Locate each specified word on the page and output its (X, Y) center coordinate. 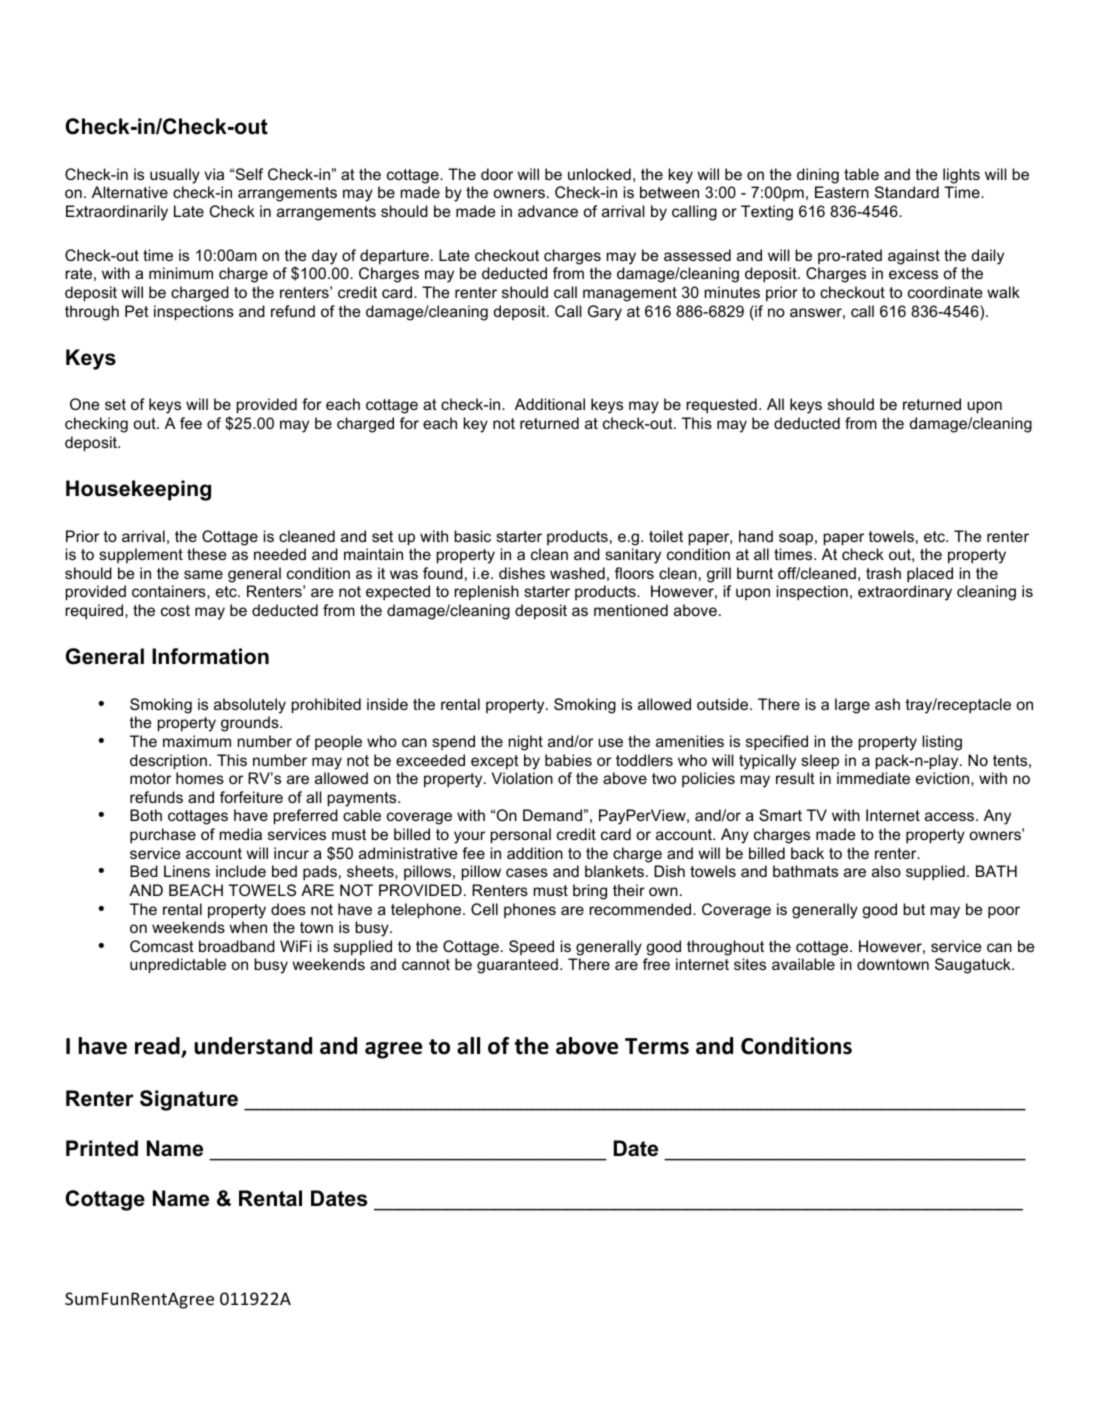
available (803, 964)
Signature (189, 1100)
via (214, 174)
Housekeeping (138, 490)
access (951, 816)
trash (883, 573)
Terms (657, 1046)
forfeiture (251, 797)
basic (472, 536)
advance (548, 211)
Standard (907, 192)
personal (521, 835)
